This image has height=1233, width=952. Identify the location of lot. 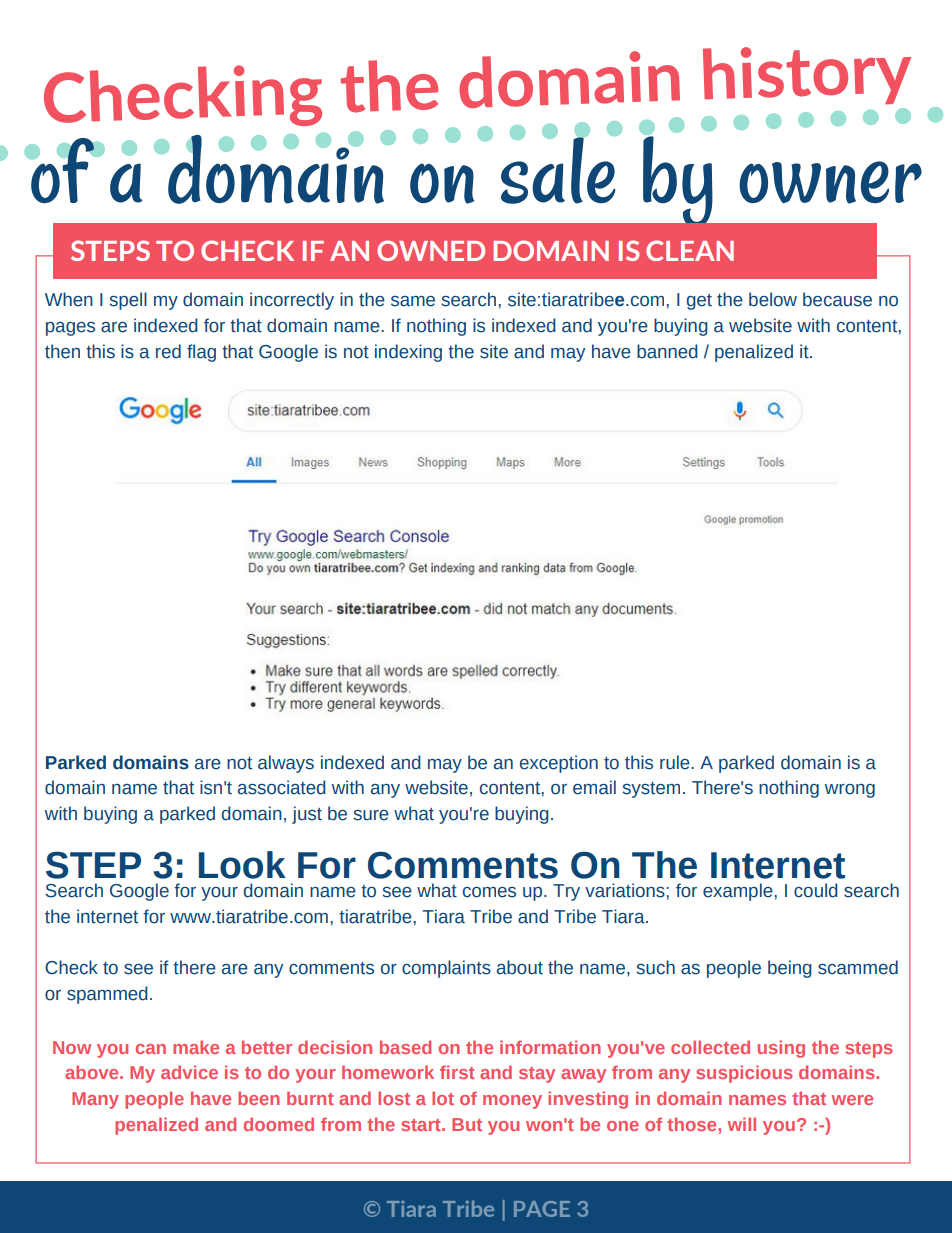
(443, 1098).
